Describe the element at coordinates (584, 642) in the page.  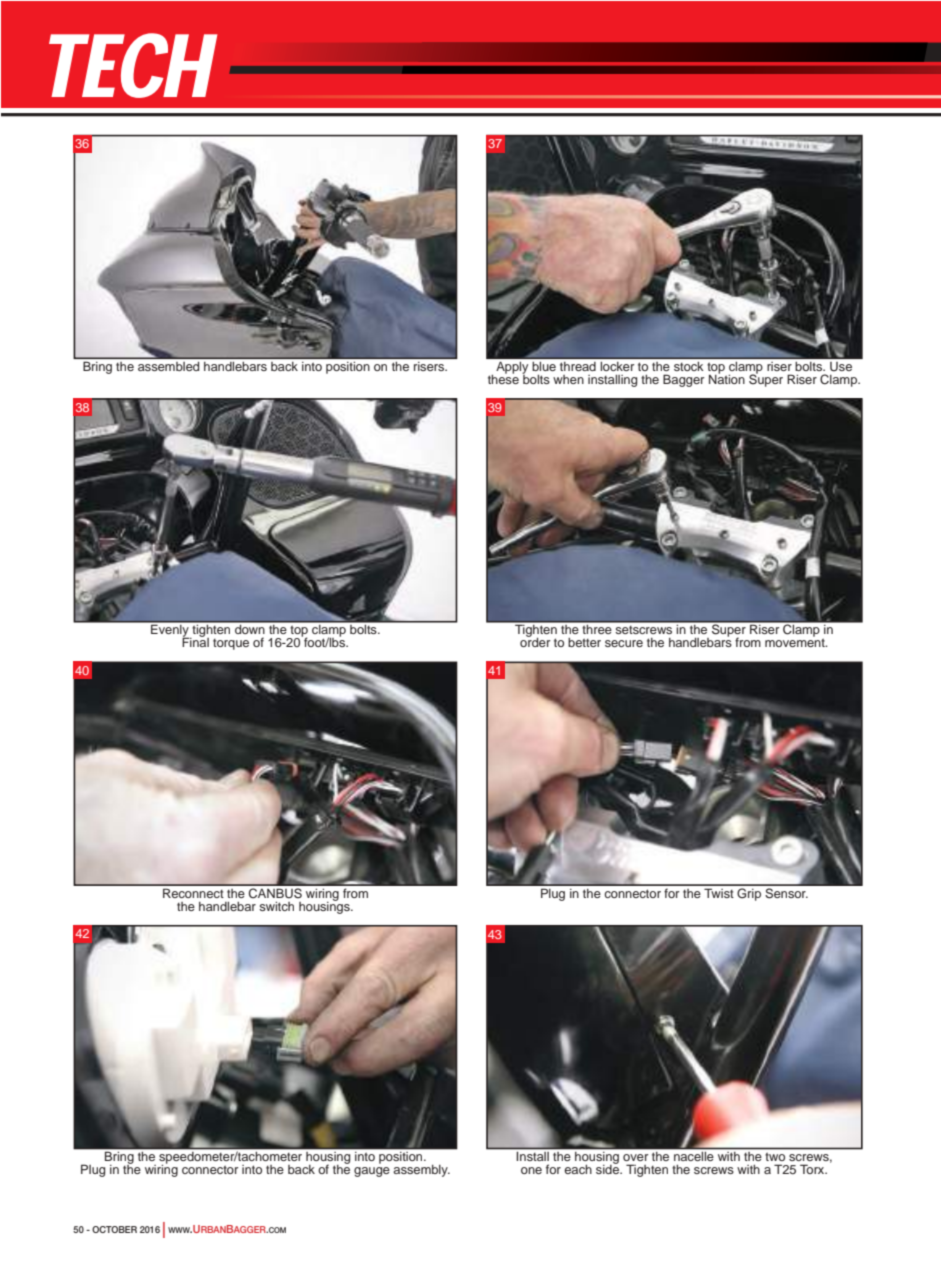
I see `better` at that location.
